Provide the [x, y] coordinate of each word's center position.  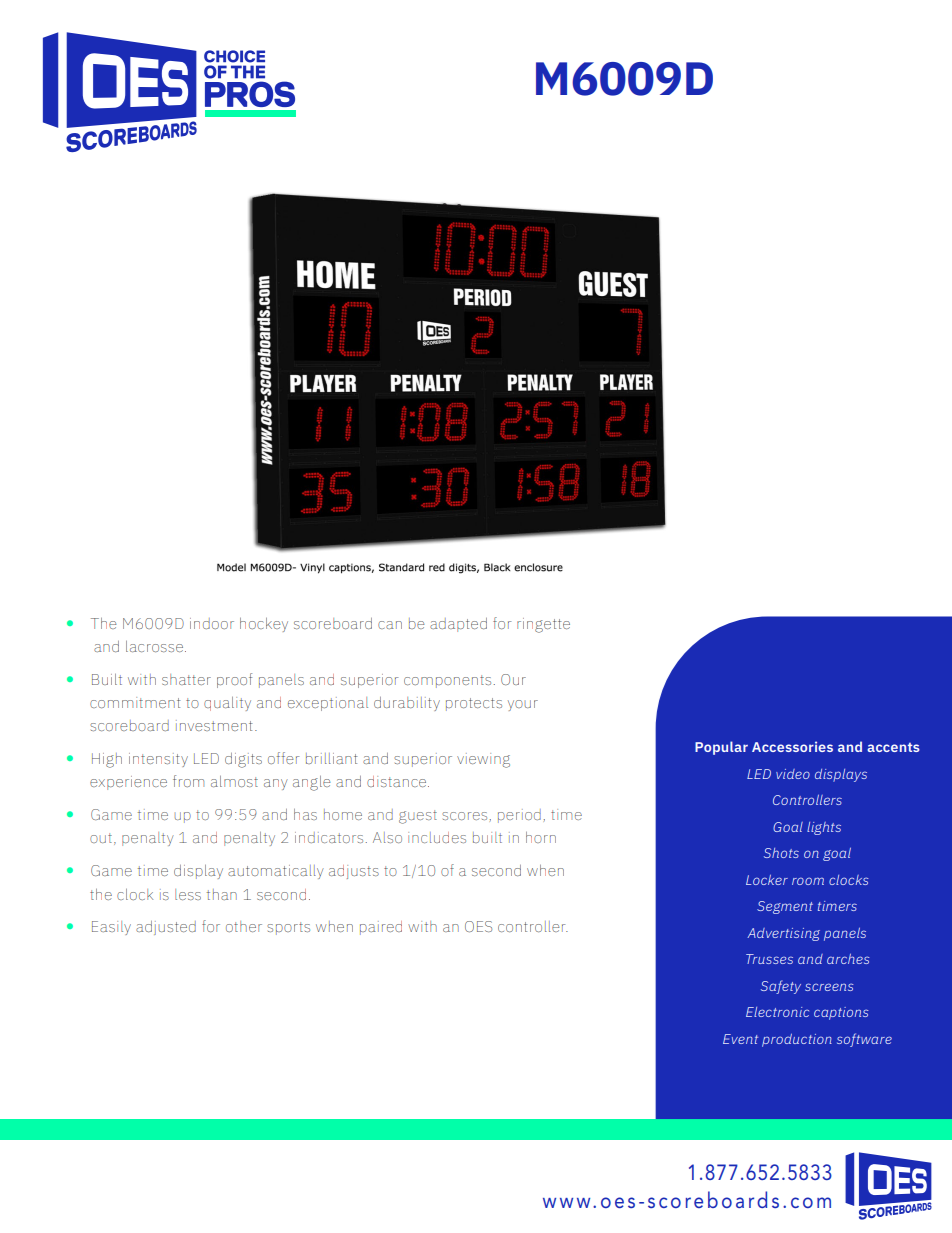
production [797, 1040]
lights [824, 828]
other [244, 926]
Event [740, 1039]
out [101, 838]
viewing [483, 760]
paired [381, 928]
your [523, 705]
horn [541, 837]
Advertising [783, 934]
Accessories [792, 746]
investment [214, 725]
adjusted [166, 928]
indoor [212, 623]
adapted [458, 625]
